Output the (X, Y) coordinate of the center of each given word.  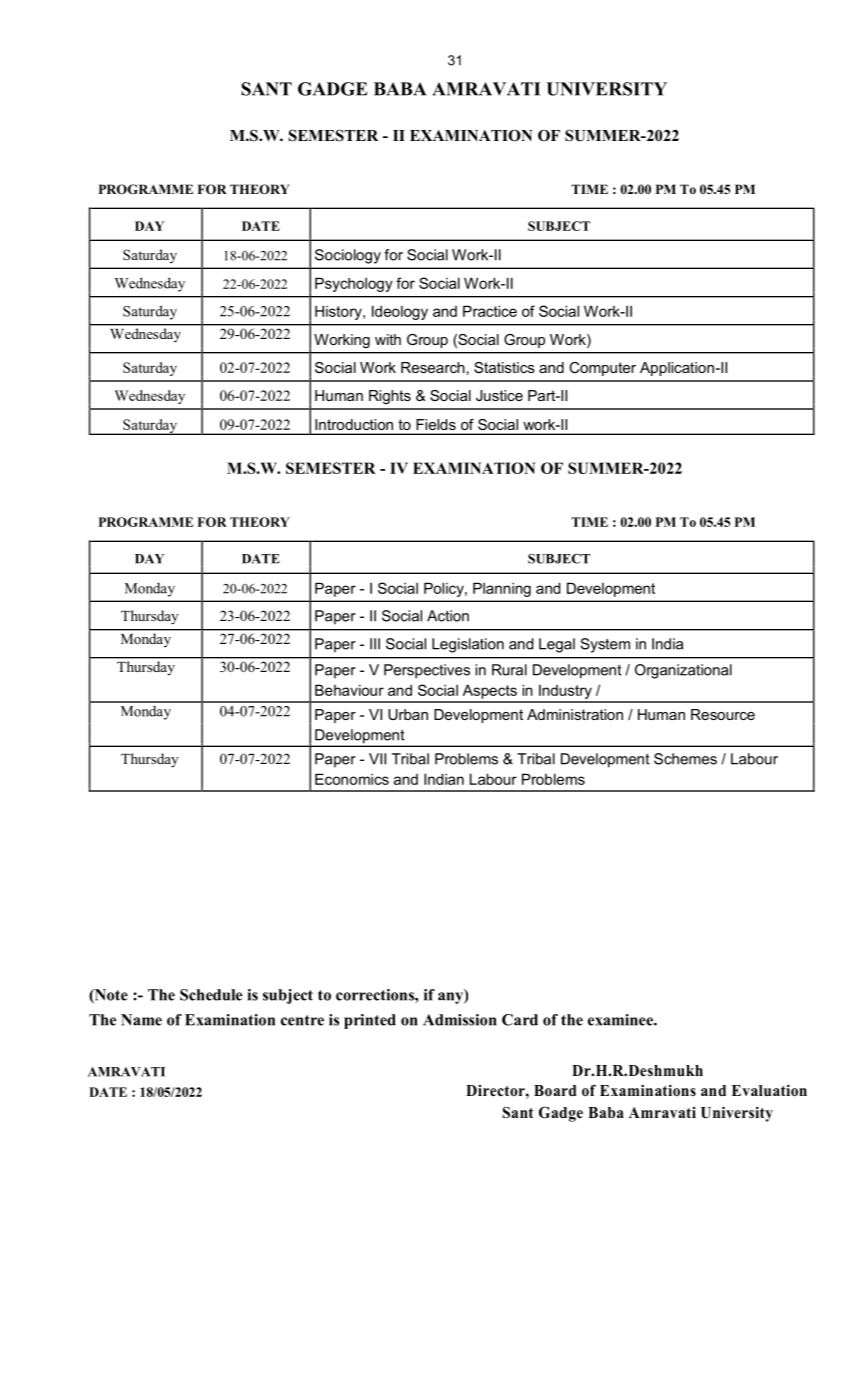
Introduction (354, 424)
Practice (490, 311)
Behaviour (349, 690)
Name (141, 1020)
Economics (352, 779)
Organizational (683, 671)
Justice (499, 395)
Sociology (348, 256)
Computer (602, 369)
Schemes (685, 759)
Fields (436, 424)
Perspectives (427, 671)
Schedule (211, 995)
